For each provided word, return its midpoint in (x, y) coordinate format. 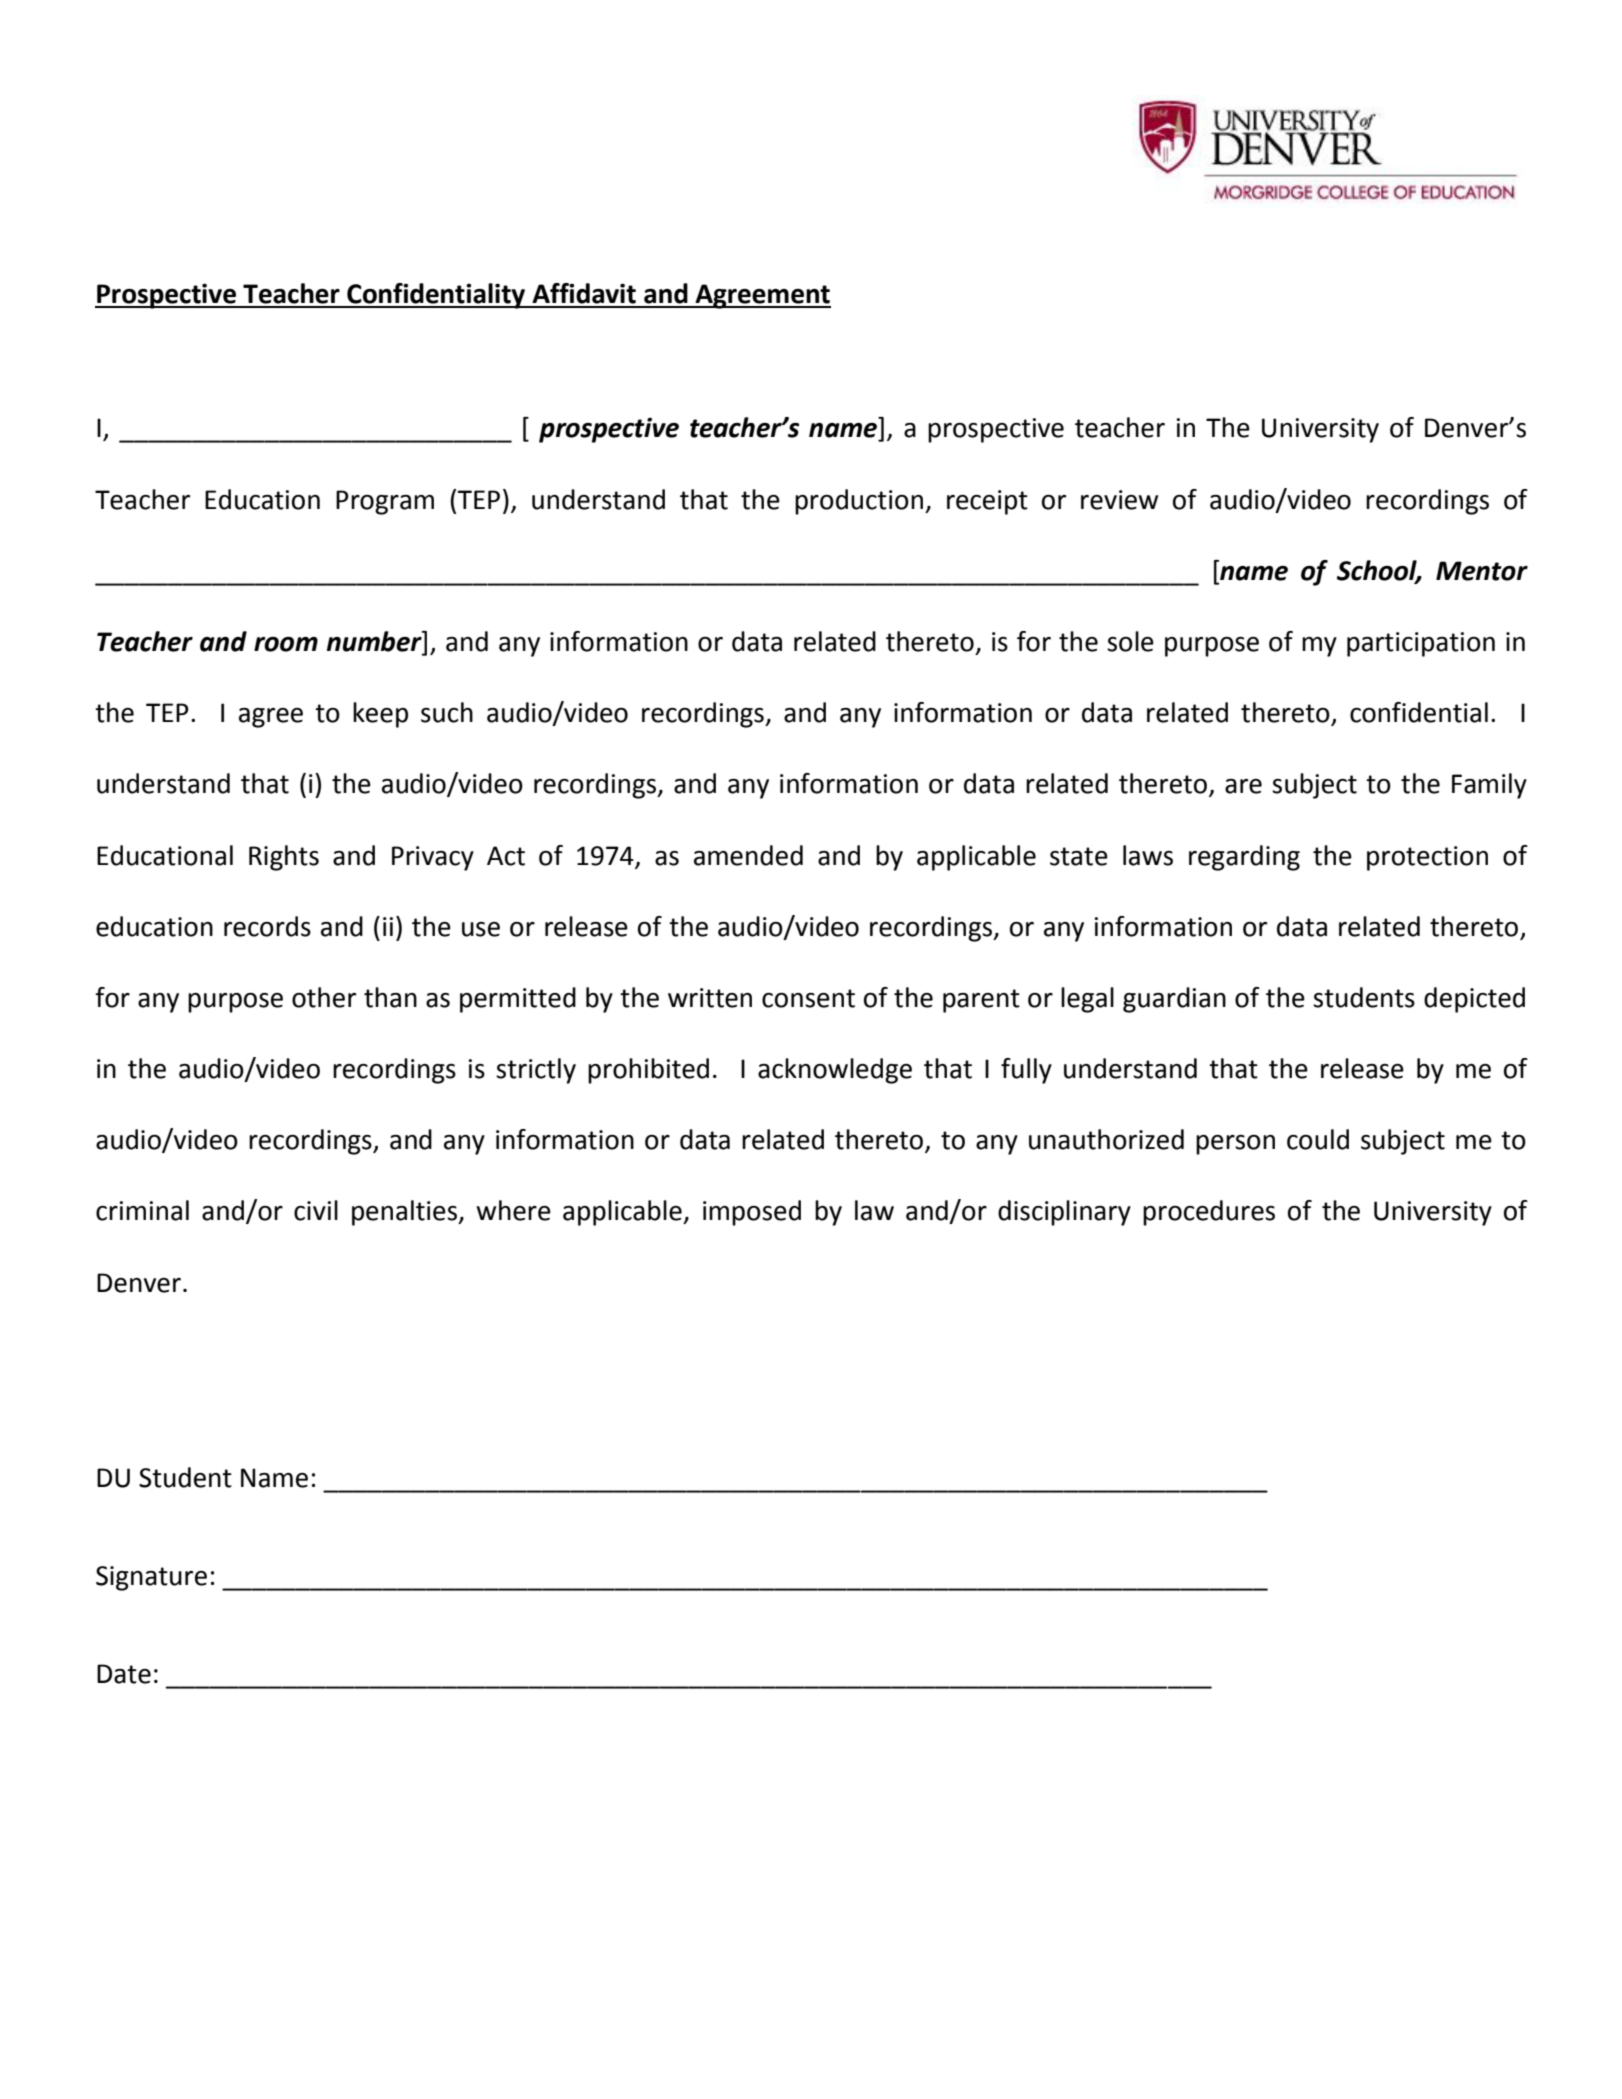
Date (124, 1674)
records (267, 926)
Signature (151, 1578)
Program (385, 502)
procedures (1209, 1213)
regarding (1244, 858)
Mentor (1482, 571)
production (859, 502)
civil (316, 1210)
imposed (752, 1213)
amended (748, 855)
